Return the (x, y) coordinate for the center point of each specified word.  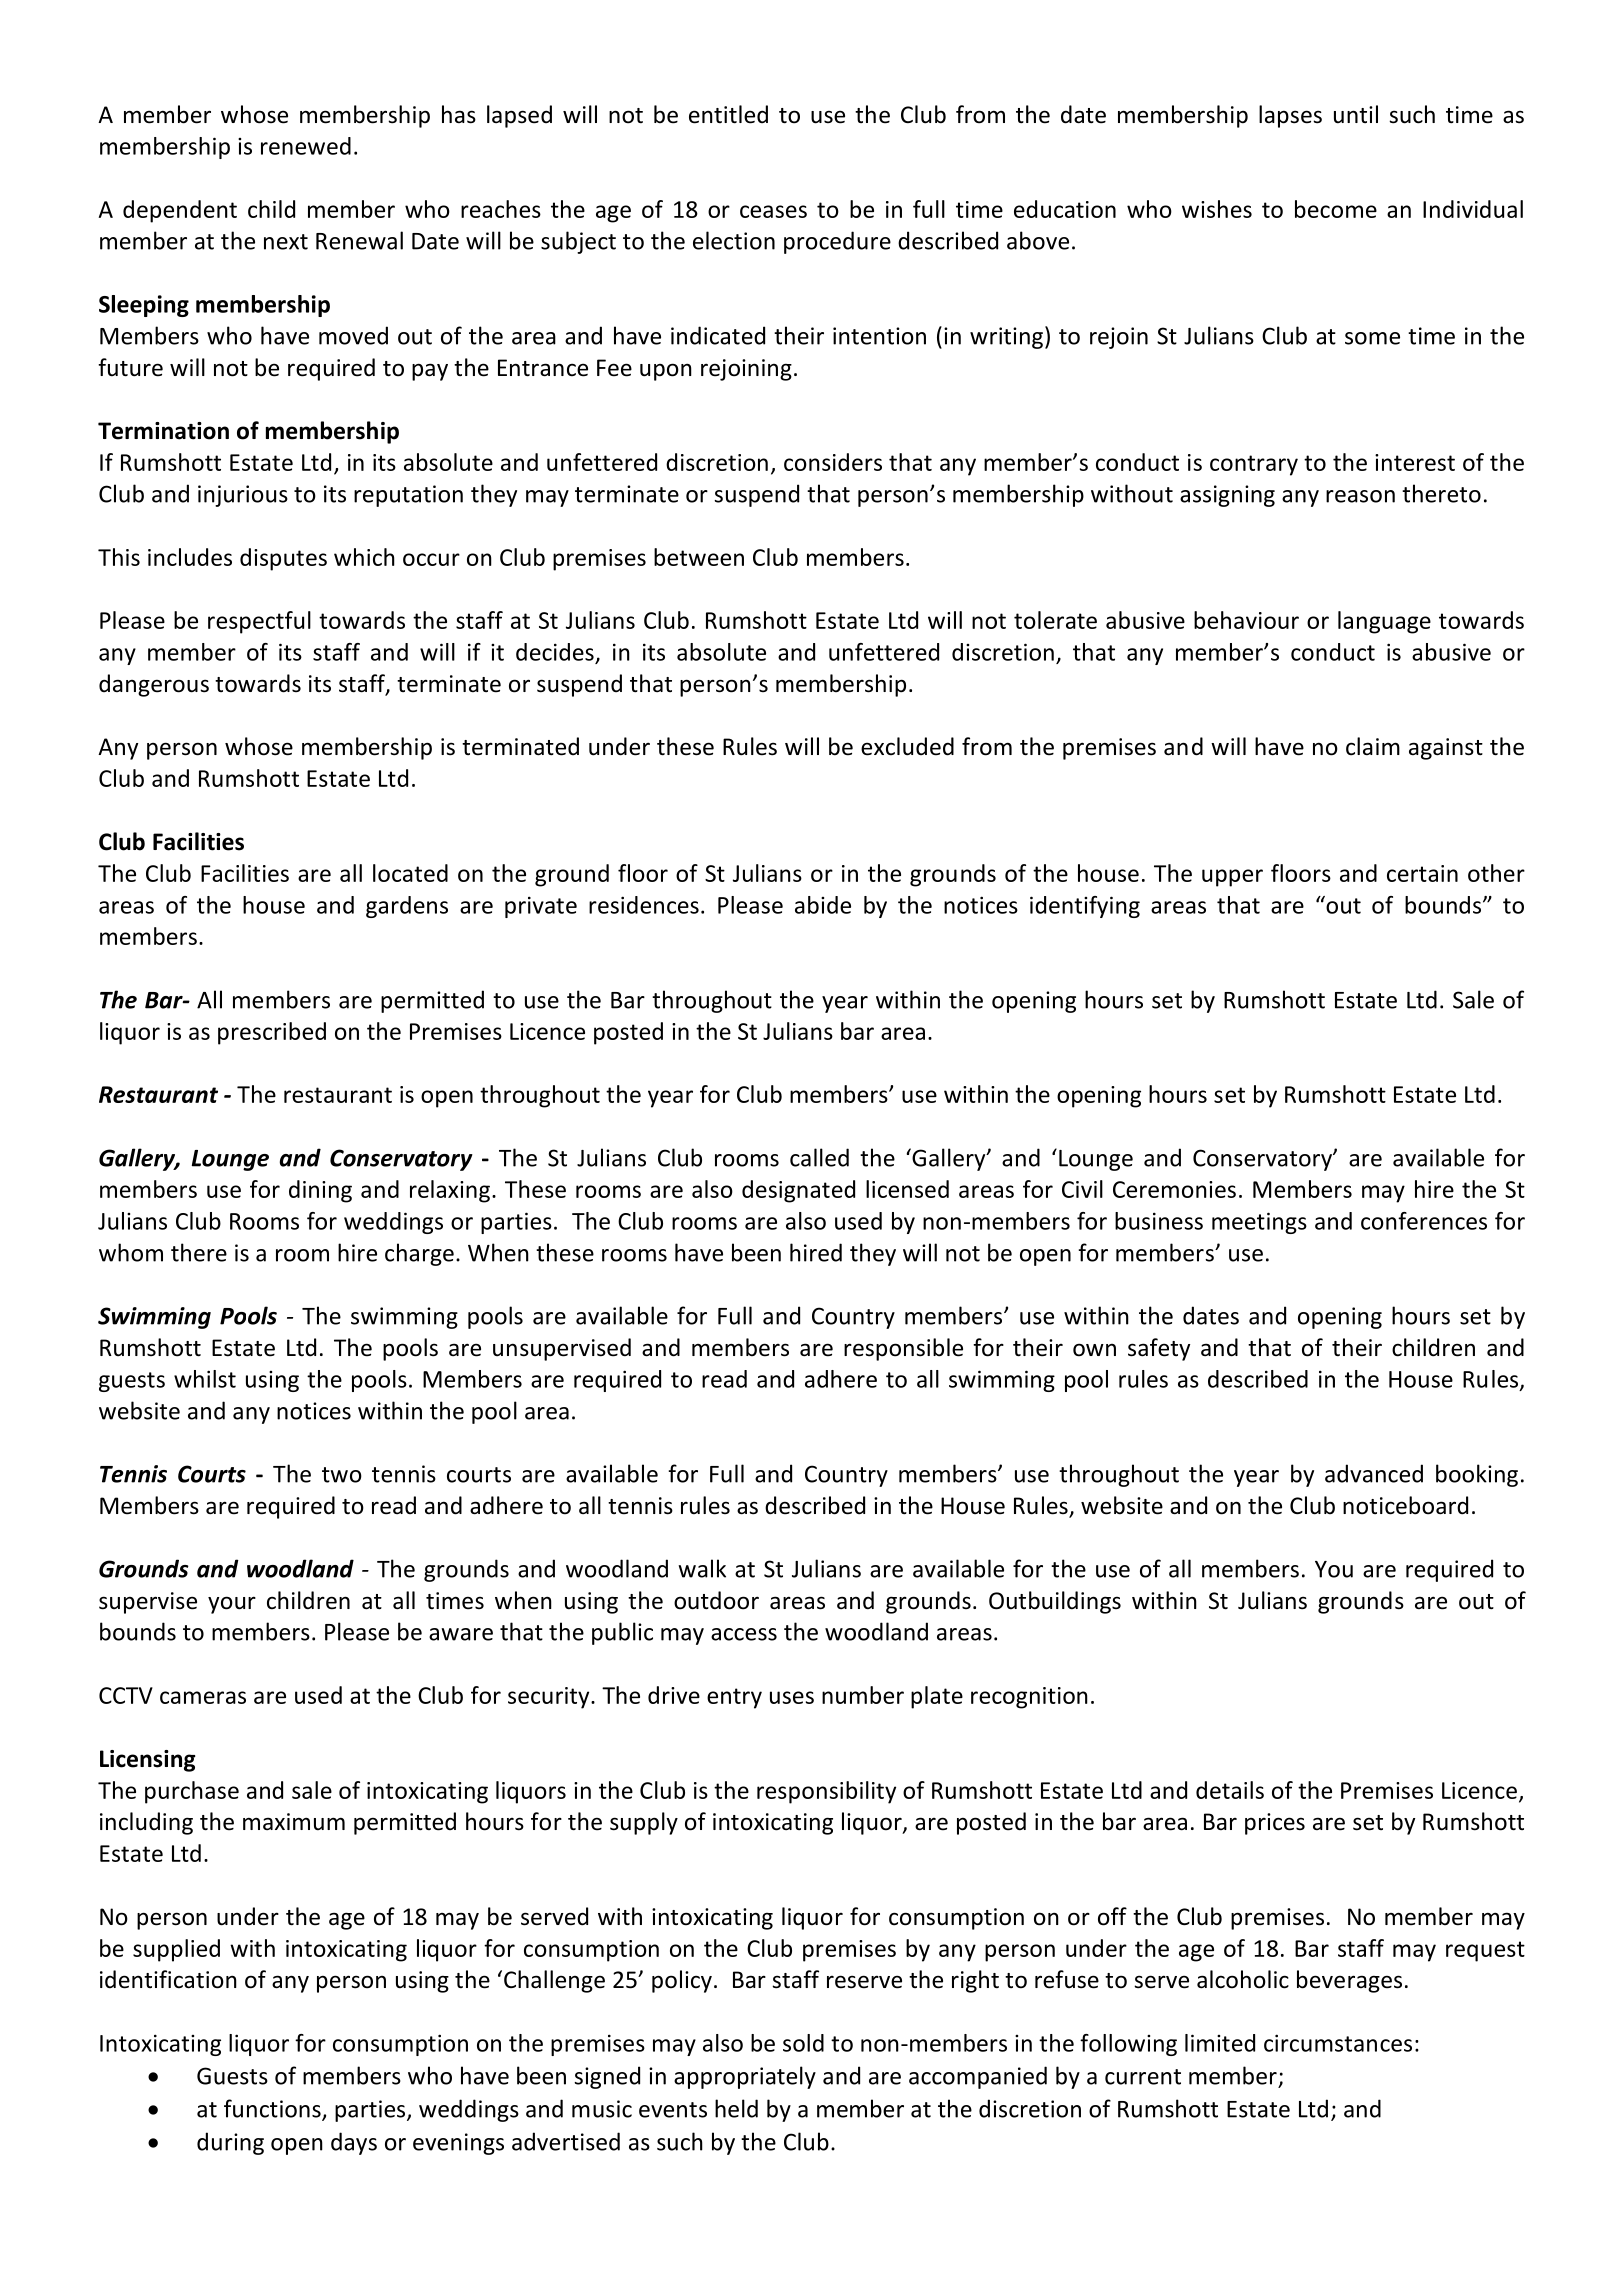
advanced (1374, 1473)
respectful (259, 622)
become (1336, 209)
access (744, 1634)
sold (803, 2043)
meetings (1259, 1223)
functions (273, 2109)
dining (320, 1191)
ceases (773, 211)
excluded (907, 746)
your (232, 1605)
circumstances (1338, 2043)
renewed (306, 146)
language (1384, 622)
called (819, 1157)
